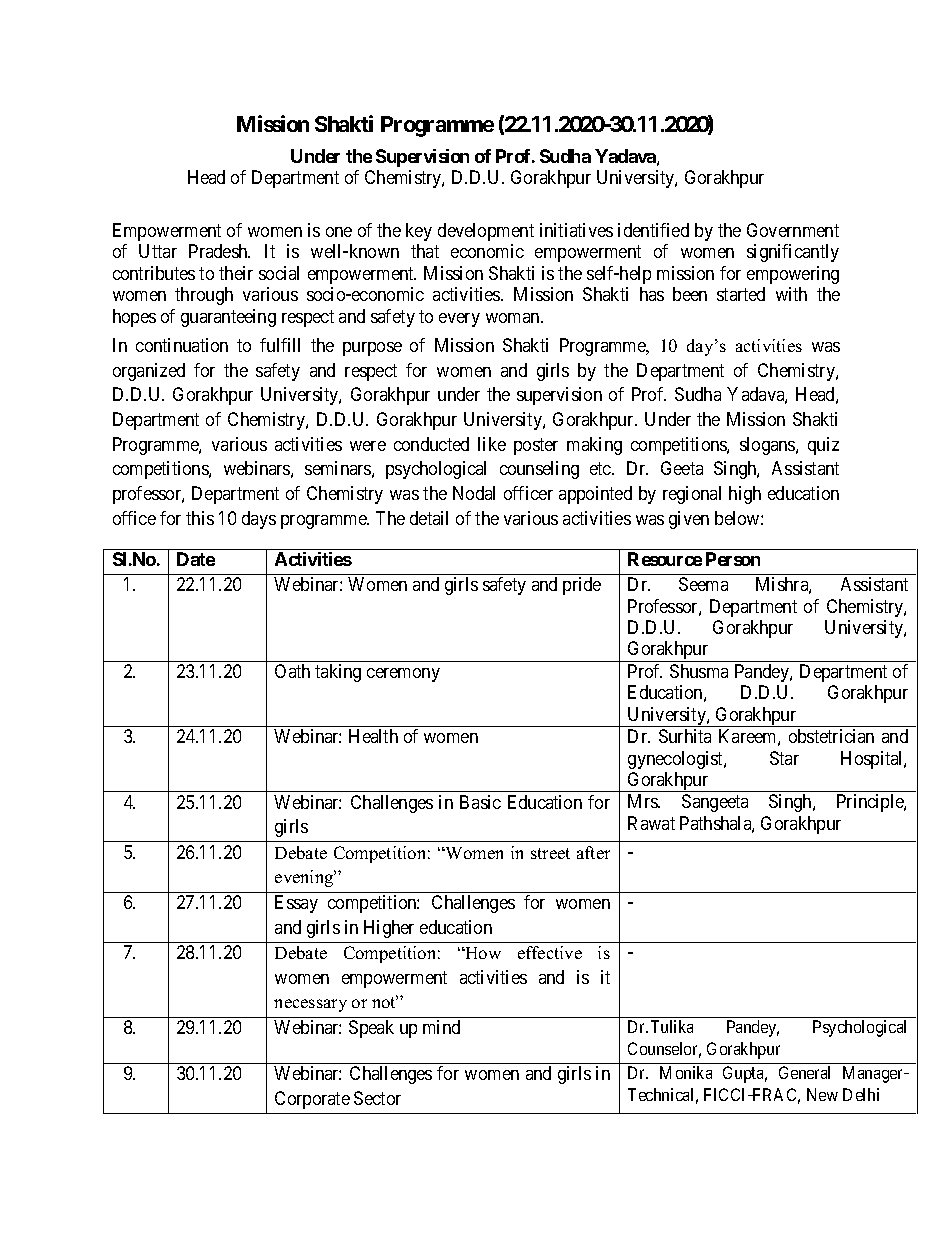 This screenshot has width=952, height=1233. Describe the element at coordinates (441, 1027) in the screenshot. I see `mind` at that location.
